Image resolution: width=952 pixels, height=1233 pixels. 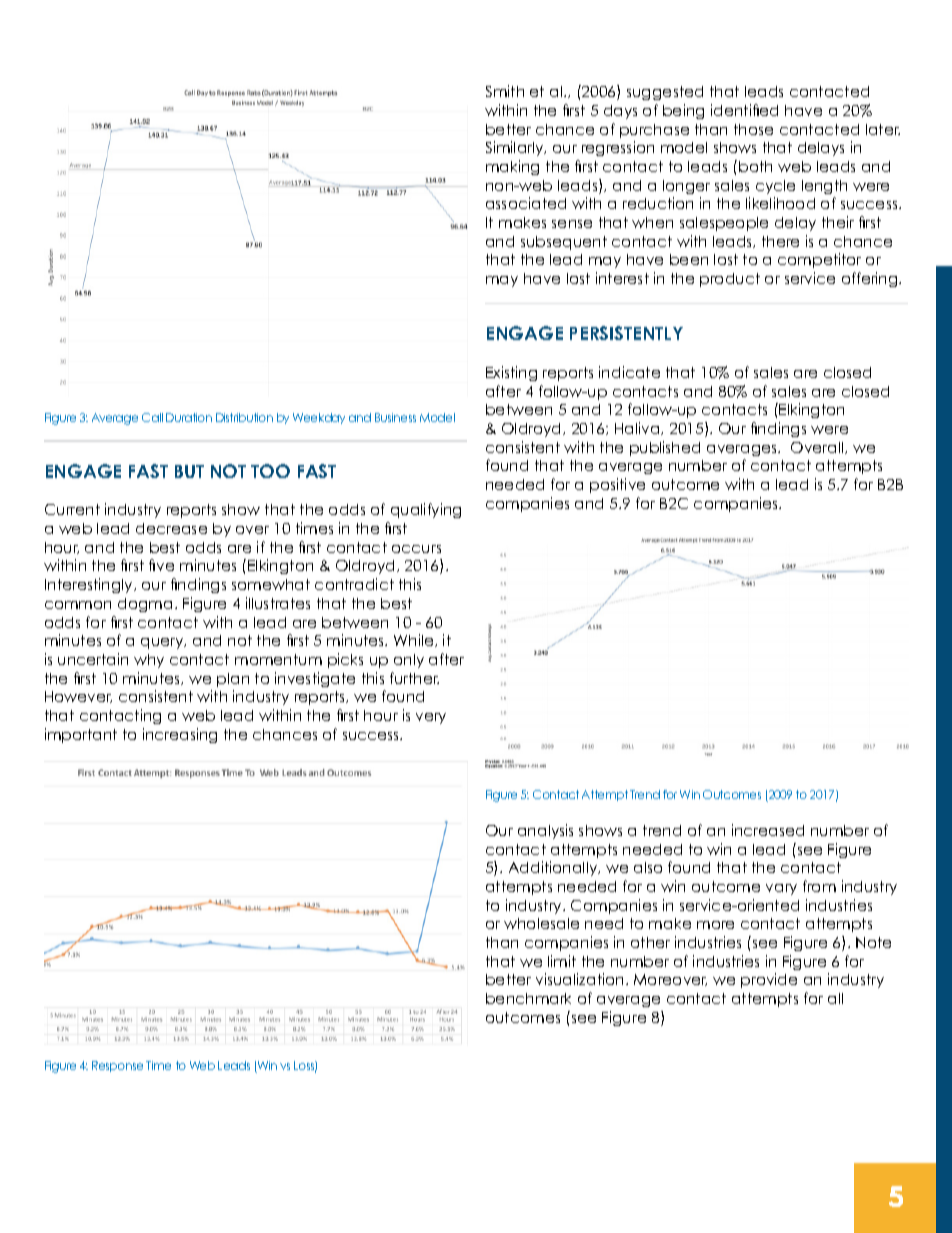 I want to click on Response, so click(x=117, y=1066).
